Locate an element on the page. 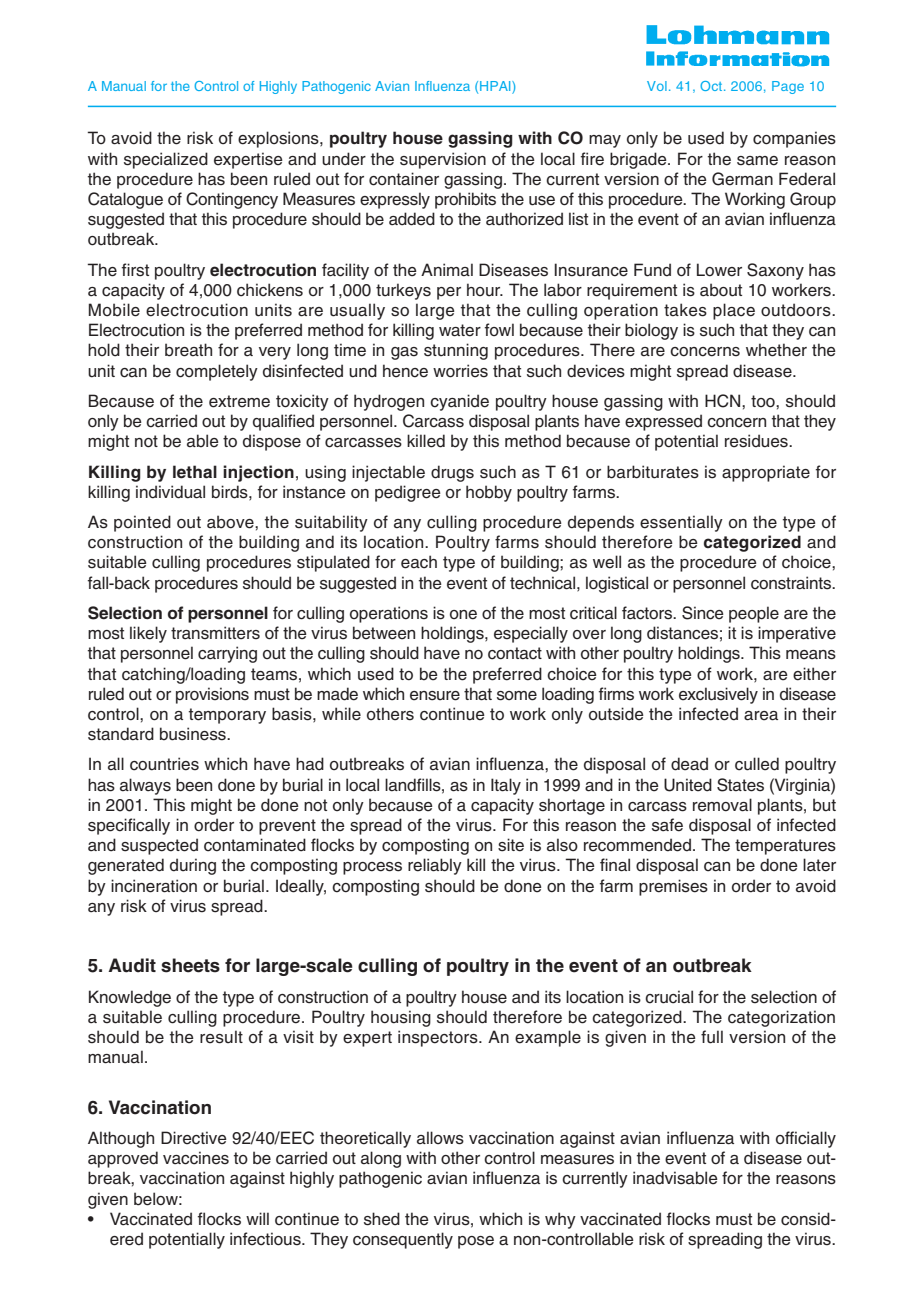 The image size is (924, 1308). contact is located at coordinates (515, 653).
